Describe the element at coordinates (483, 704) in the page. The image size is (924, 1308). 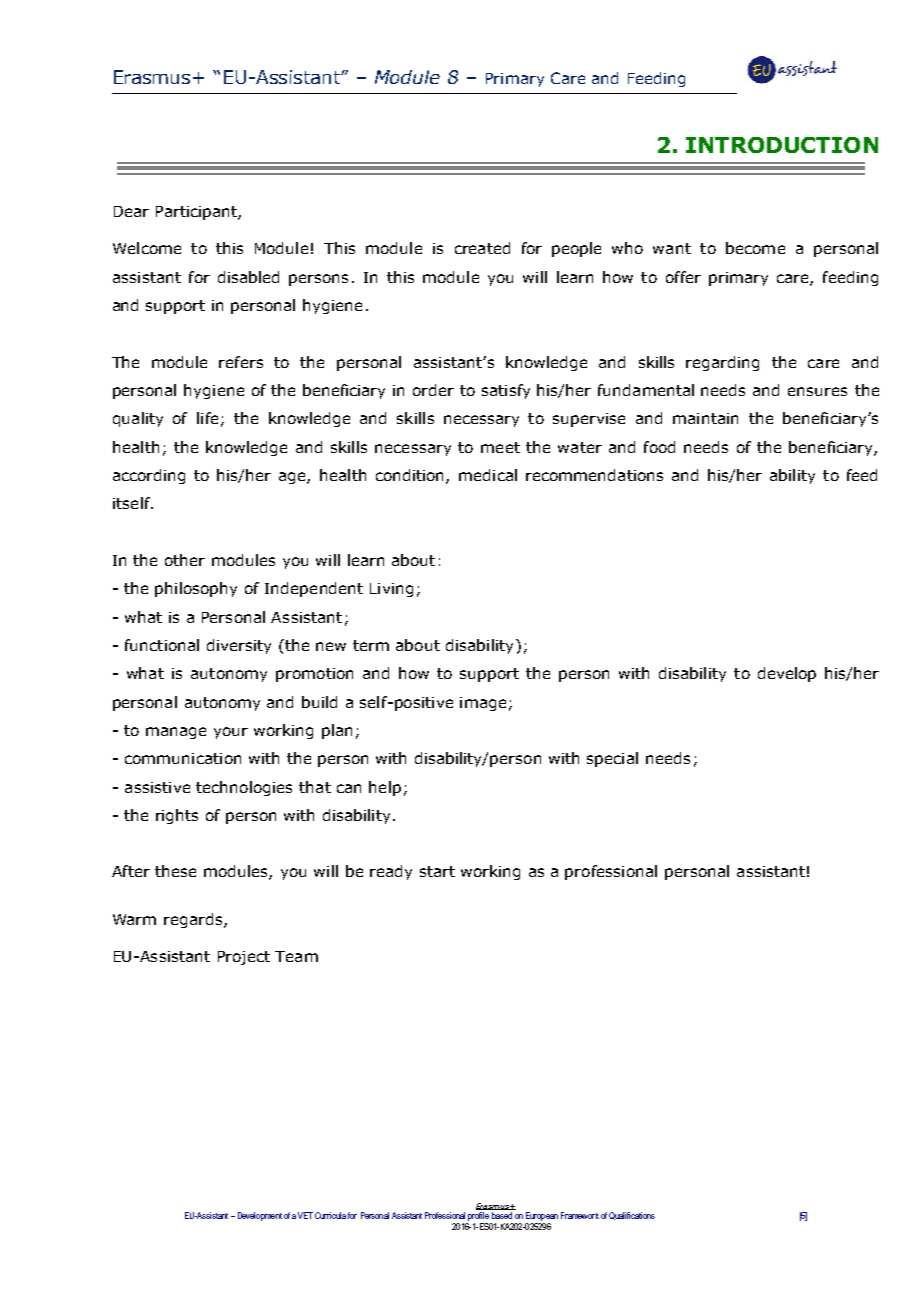
I see `image` at that location.
